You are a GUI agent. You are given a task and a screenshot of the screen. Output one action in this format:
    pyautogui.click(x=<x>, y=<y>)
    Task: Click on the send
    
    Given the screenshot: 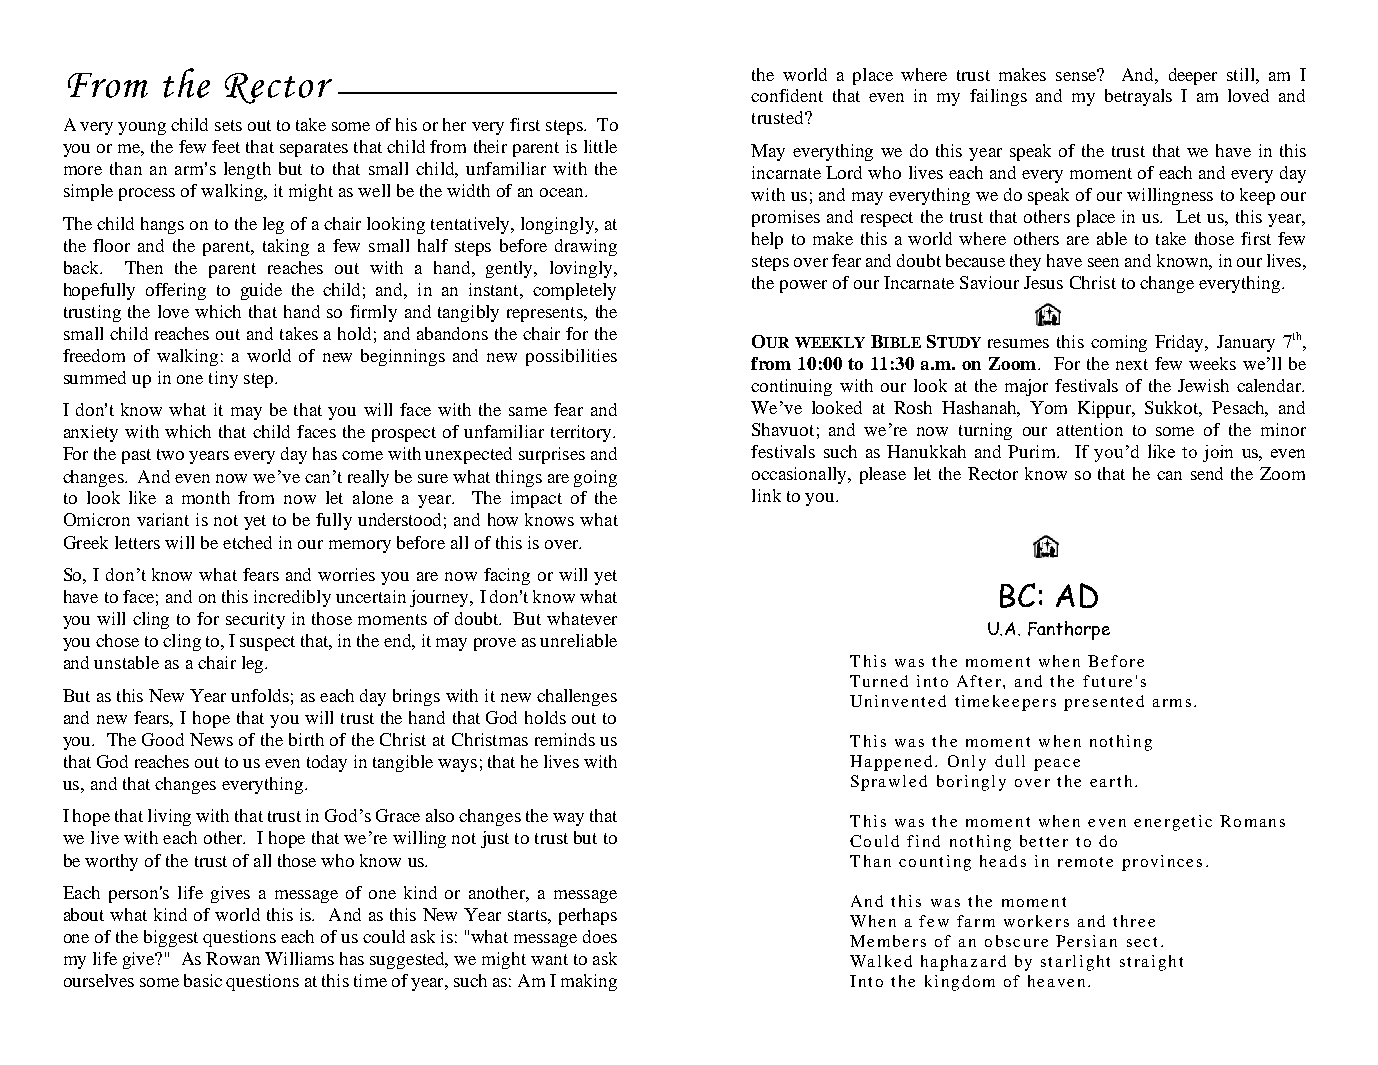 What is the action you would take?
    pyautogui.click(x=1207, y=473)
